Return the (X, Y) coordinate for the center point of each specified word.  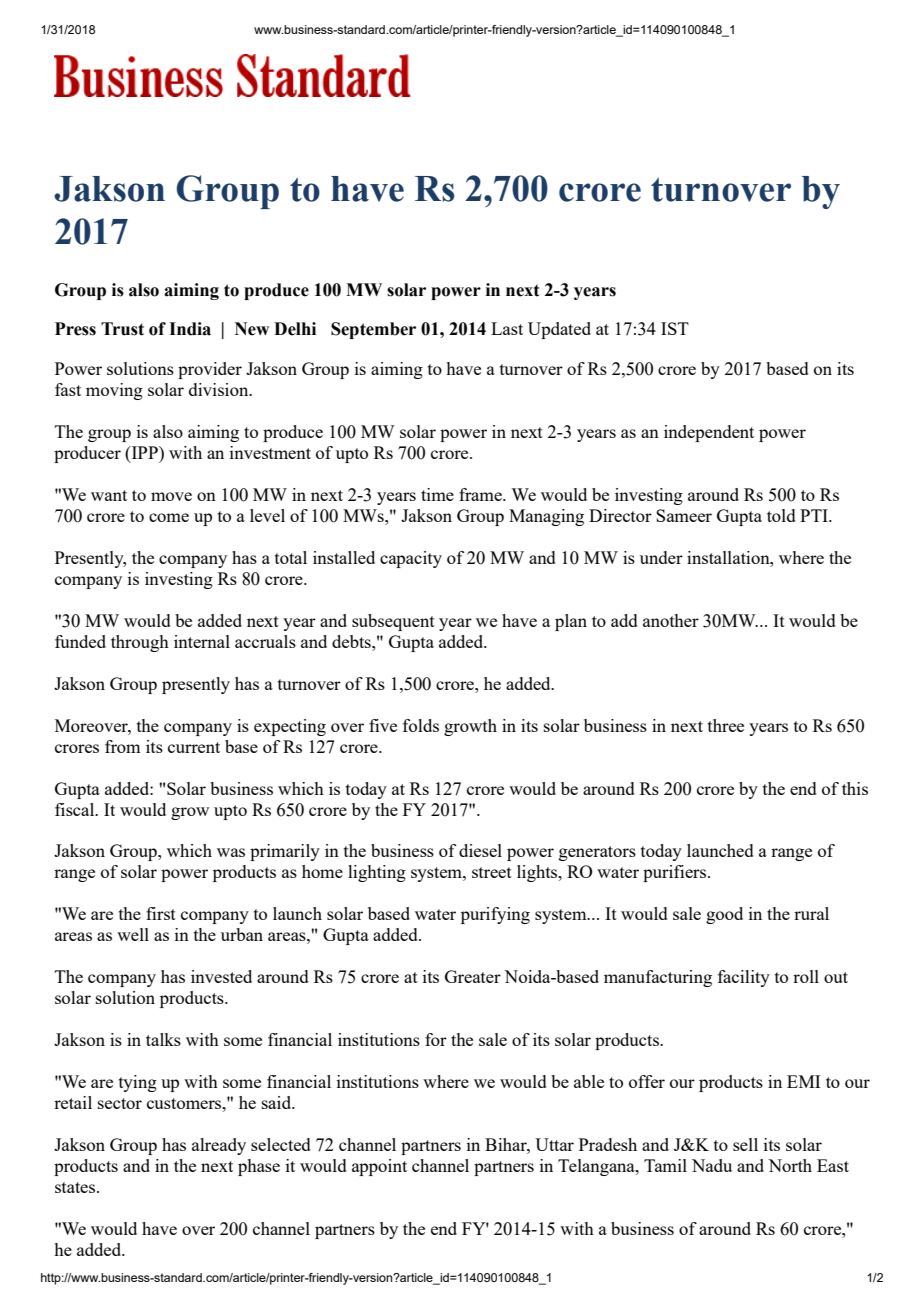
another (671, 620)
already (219, 1146)
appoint (379, 1167)
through (140, 643)
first (161, 913)
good (724, 915)
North (790, 1165)
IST (675, 328)
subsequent (393, 622)
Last (507, 328)
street (492, 872)
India (190, 329)
